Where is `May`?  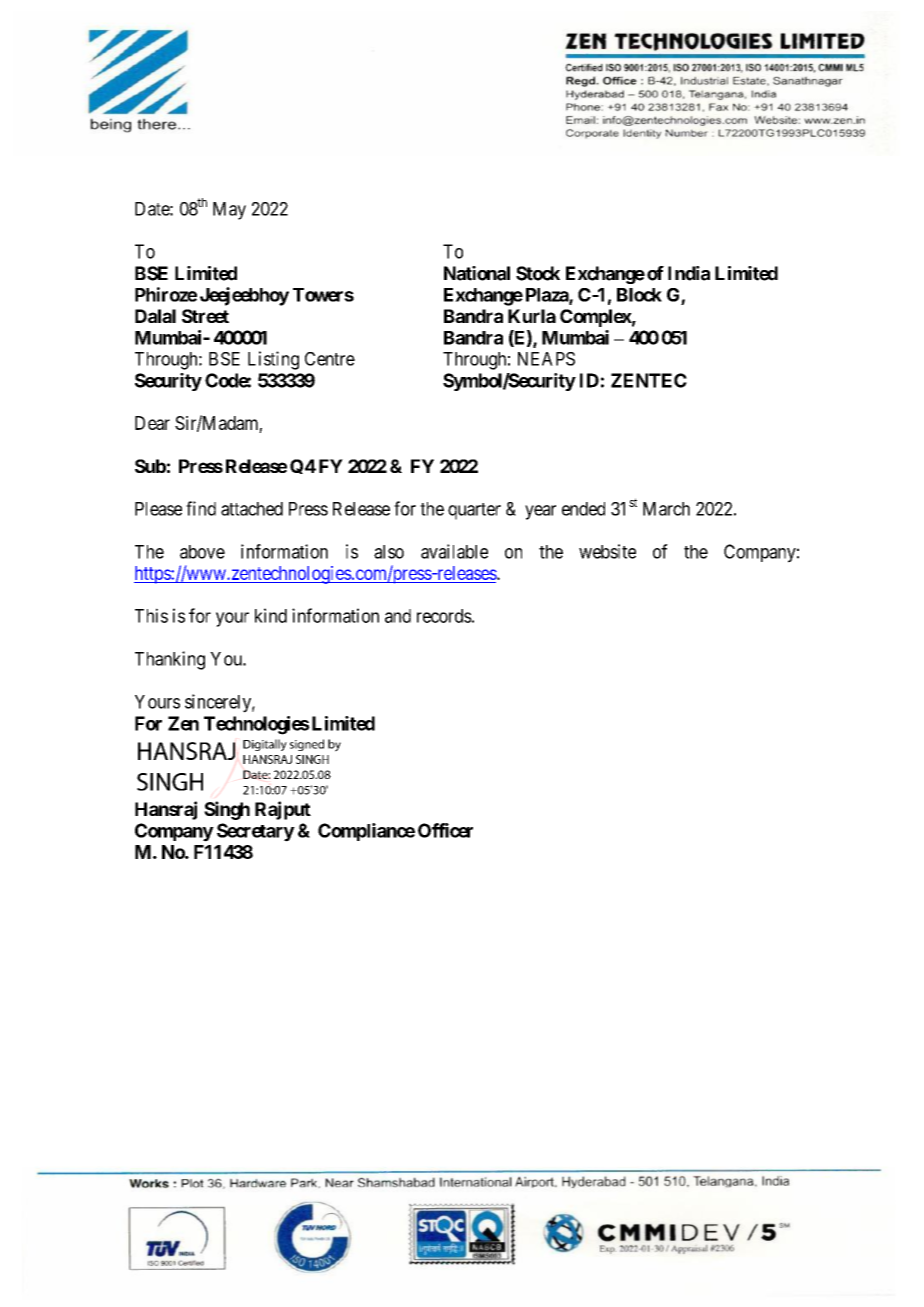 May is located at coordinates (229, 211).
